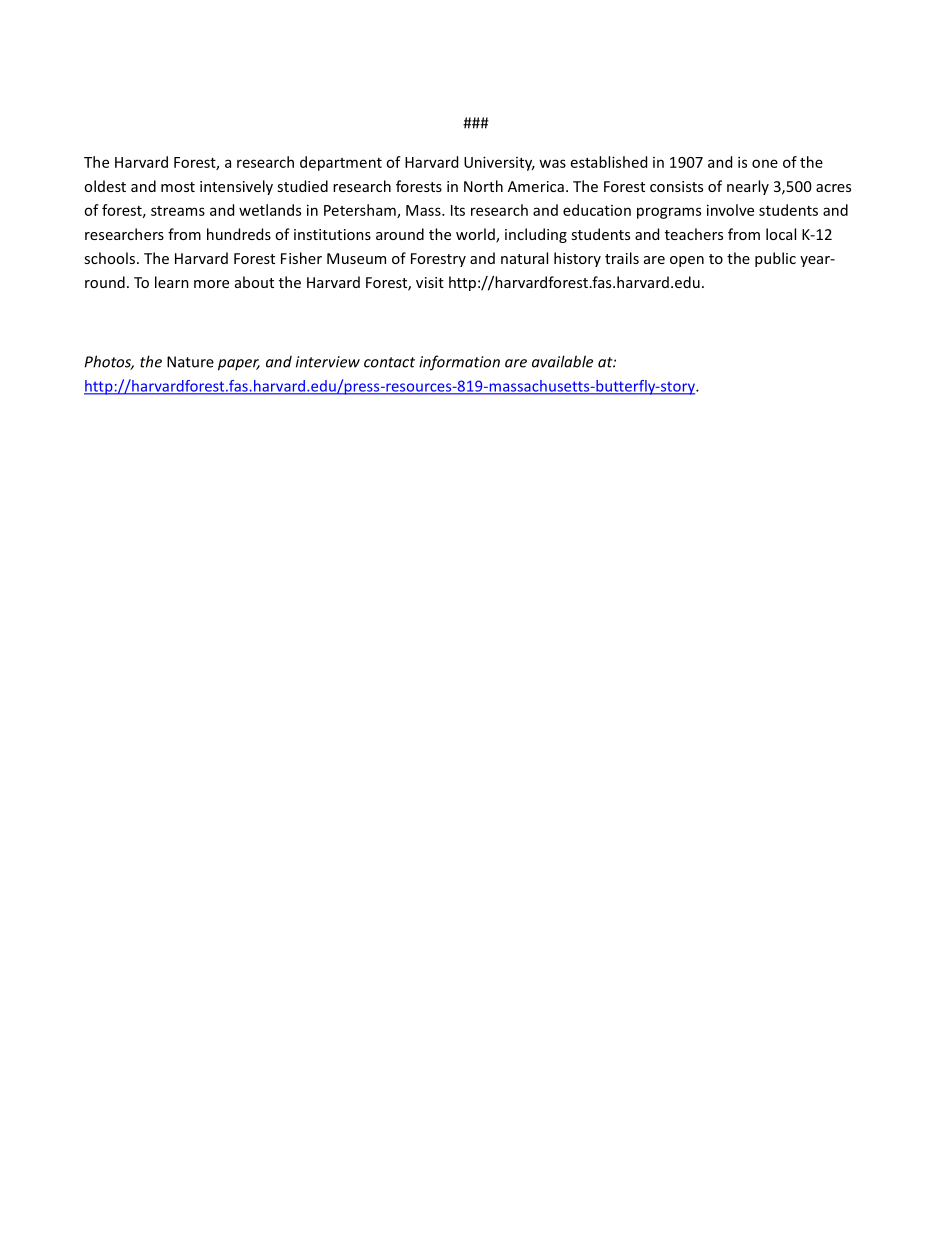 The image size is (952, 1233). What do you see at coordinates (524, 258) in the document?
I see `natural` at bounding box center [524, 258].
